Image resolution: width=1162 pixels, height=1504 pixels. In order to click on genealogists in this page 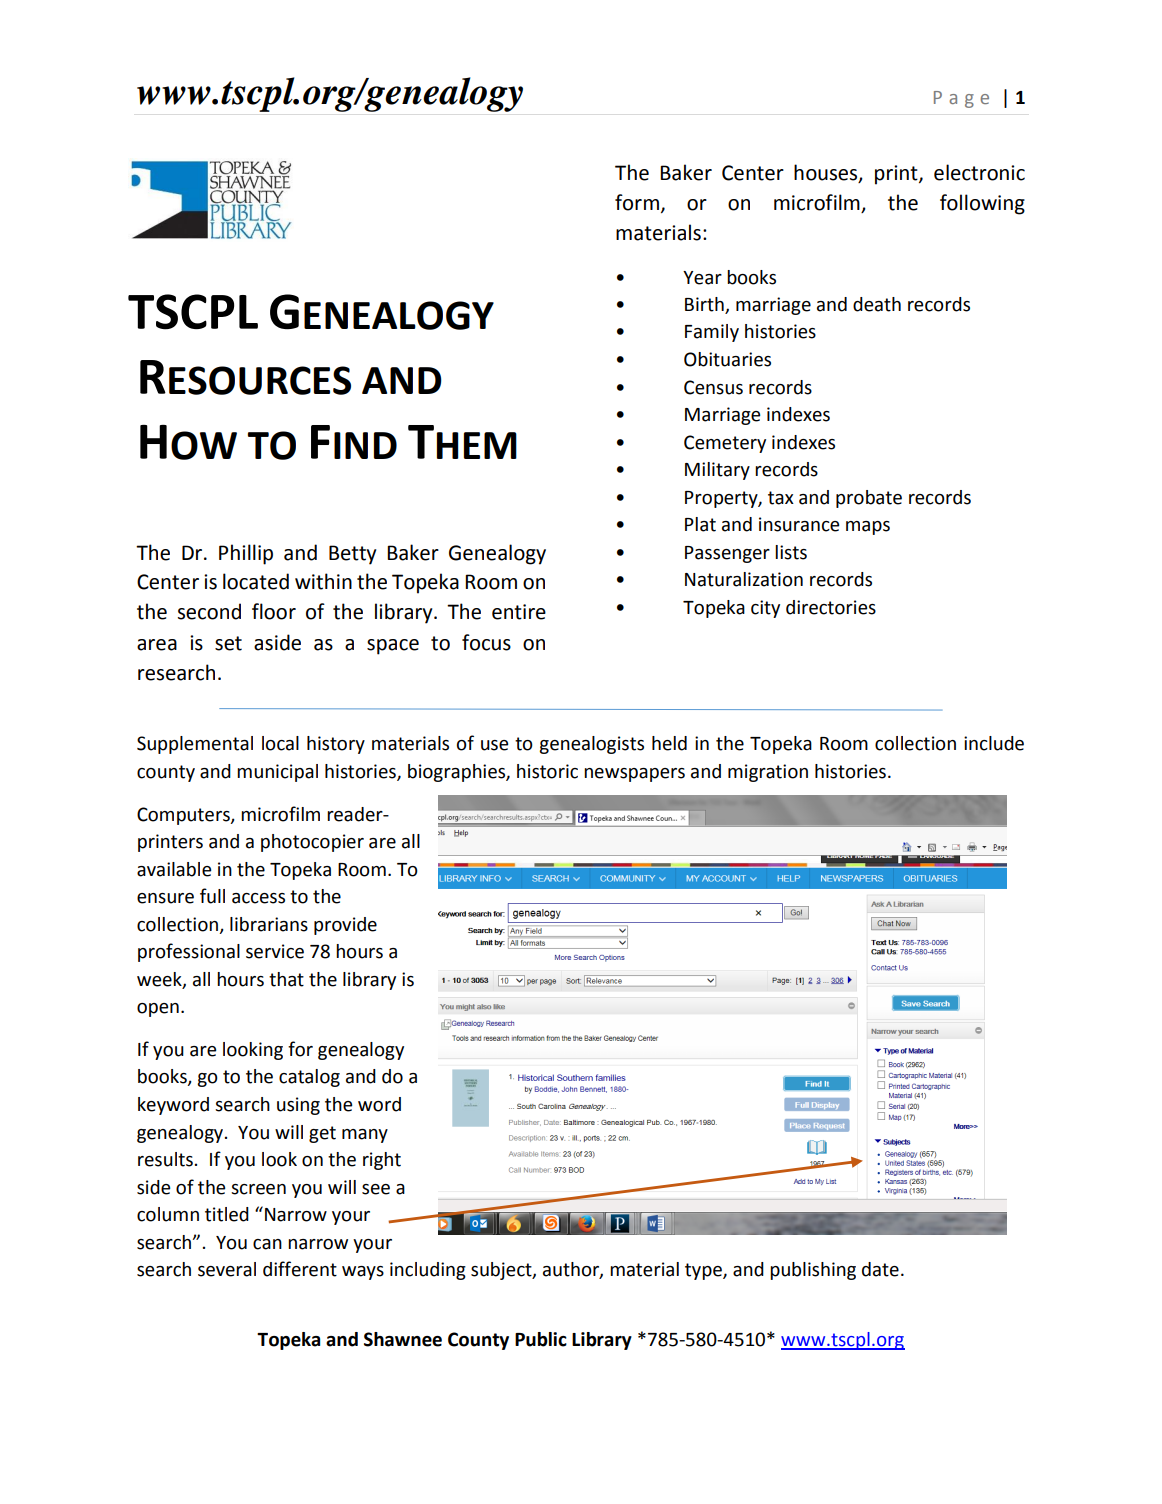, I will do `click(591, 745)`.
